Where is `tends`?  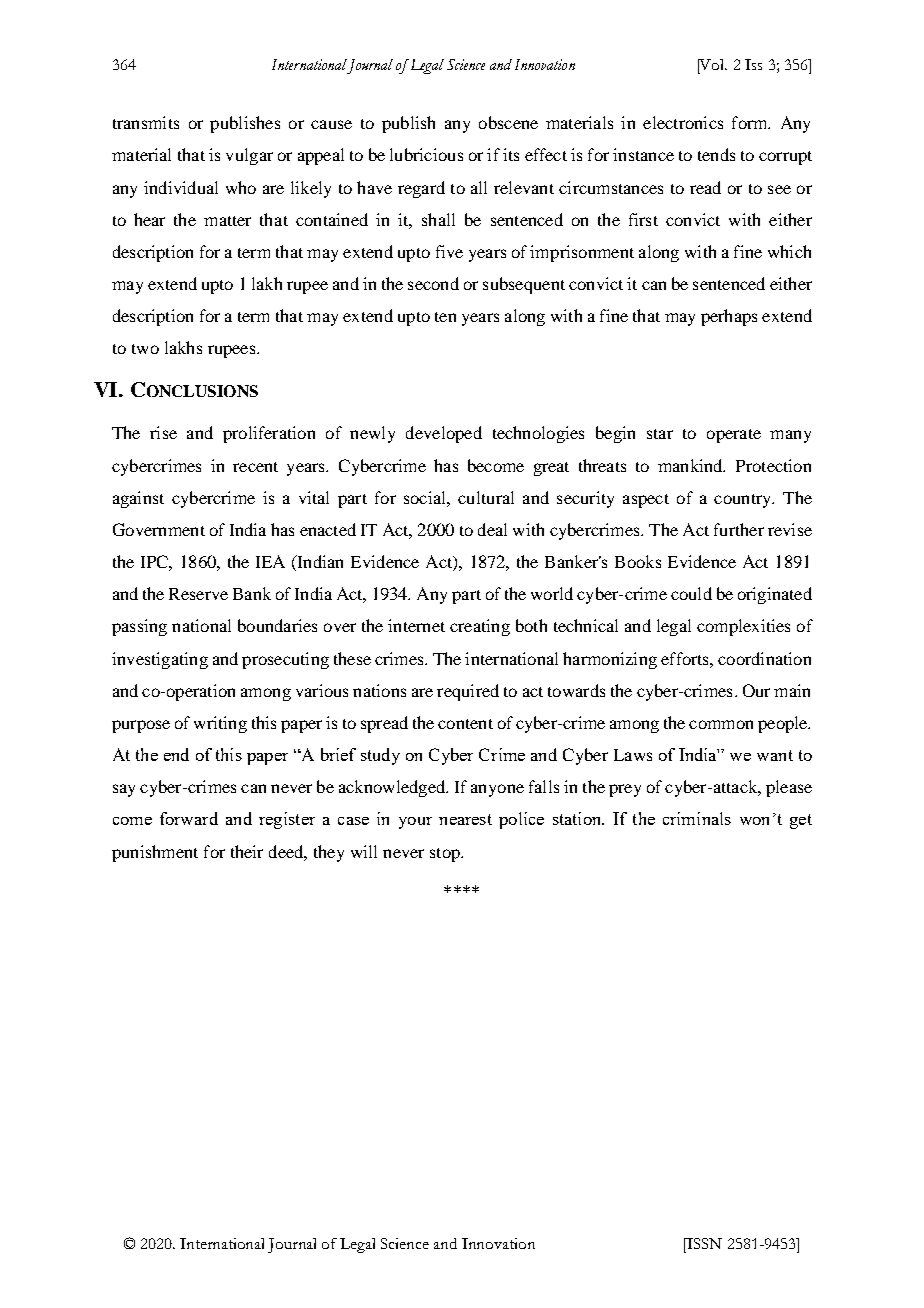
tends is located at coordinates (716, 154).
